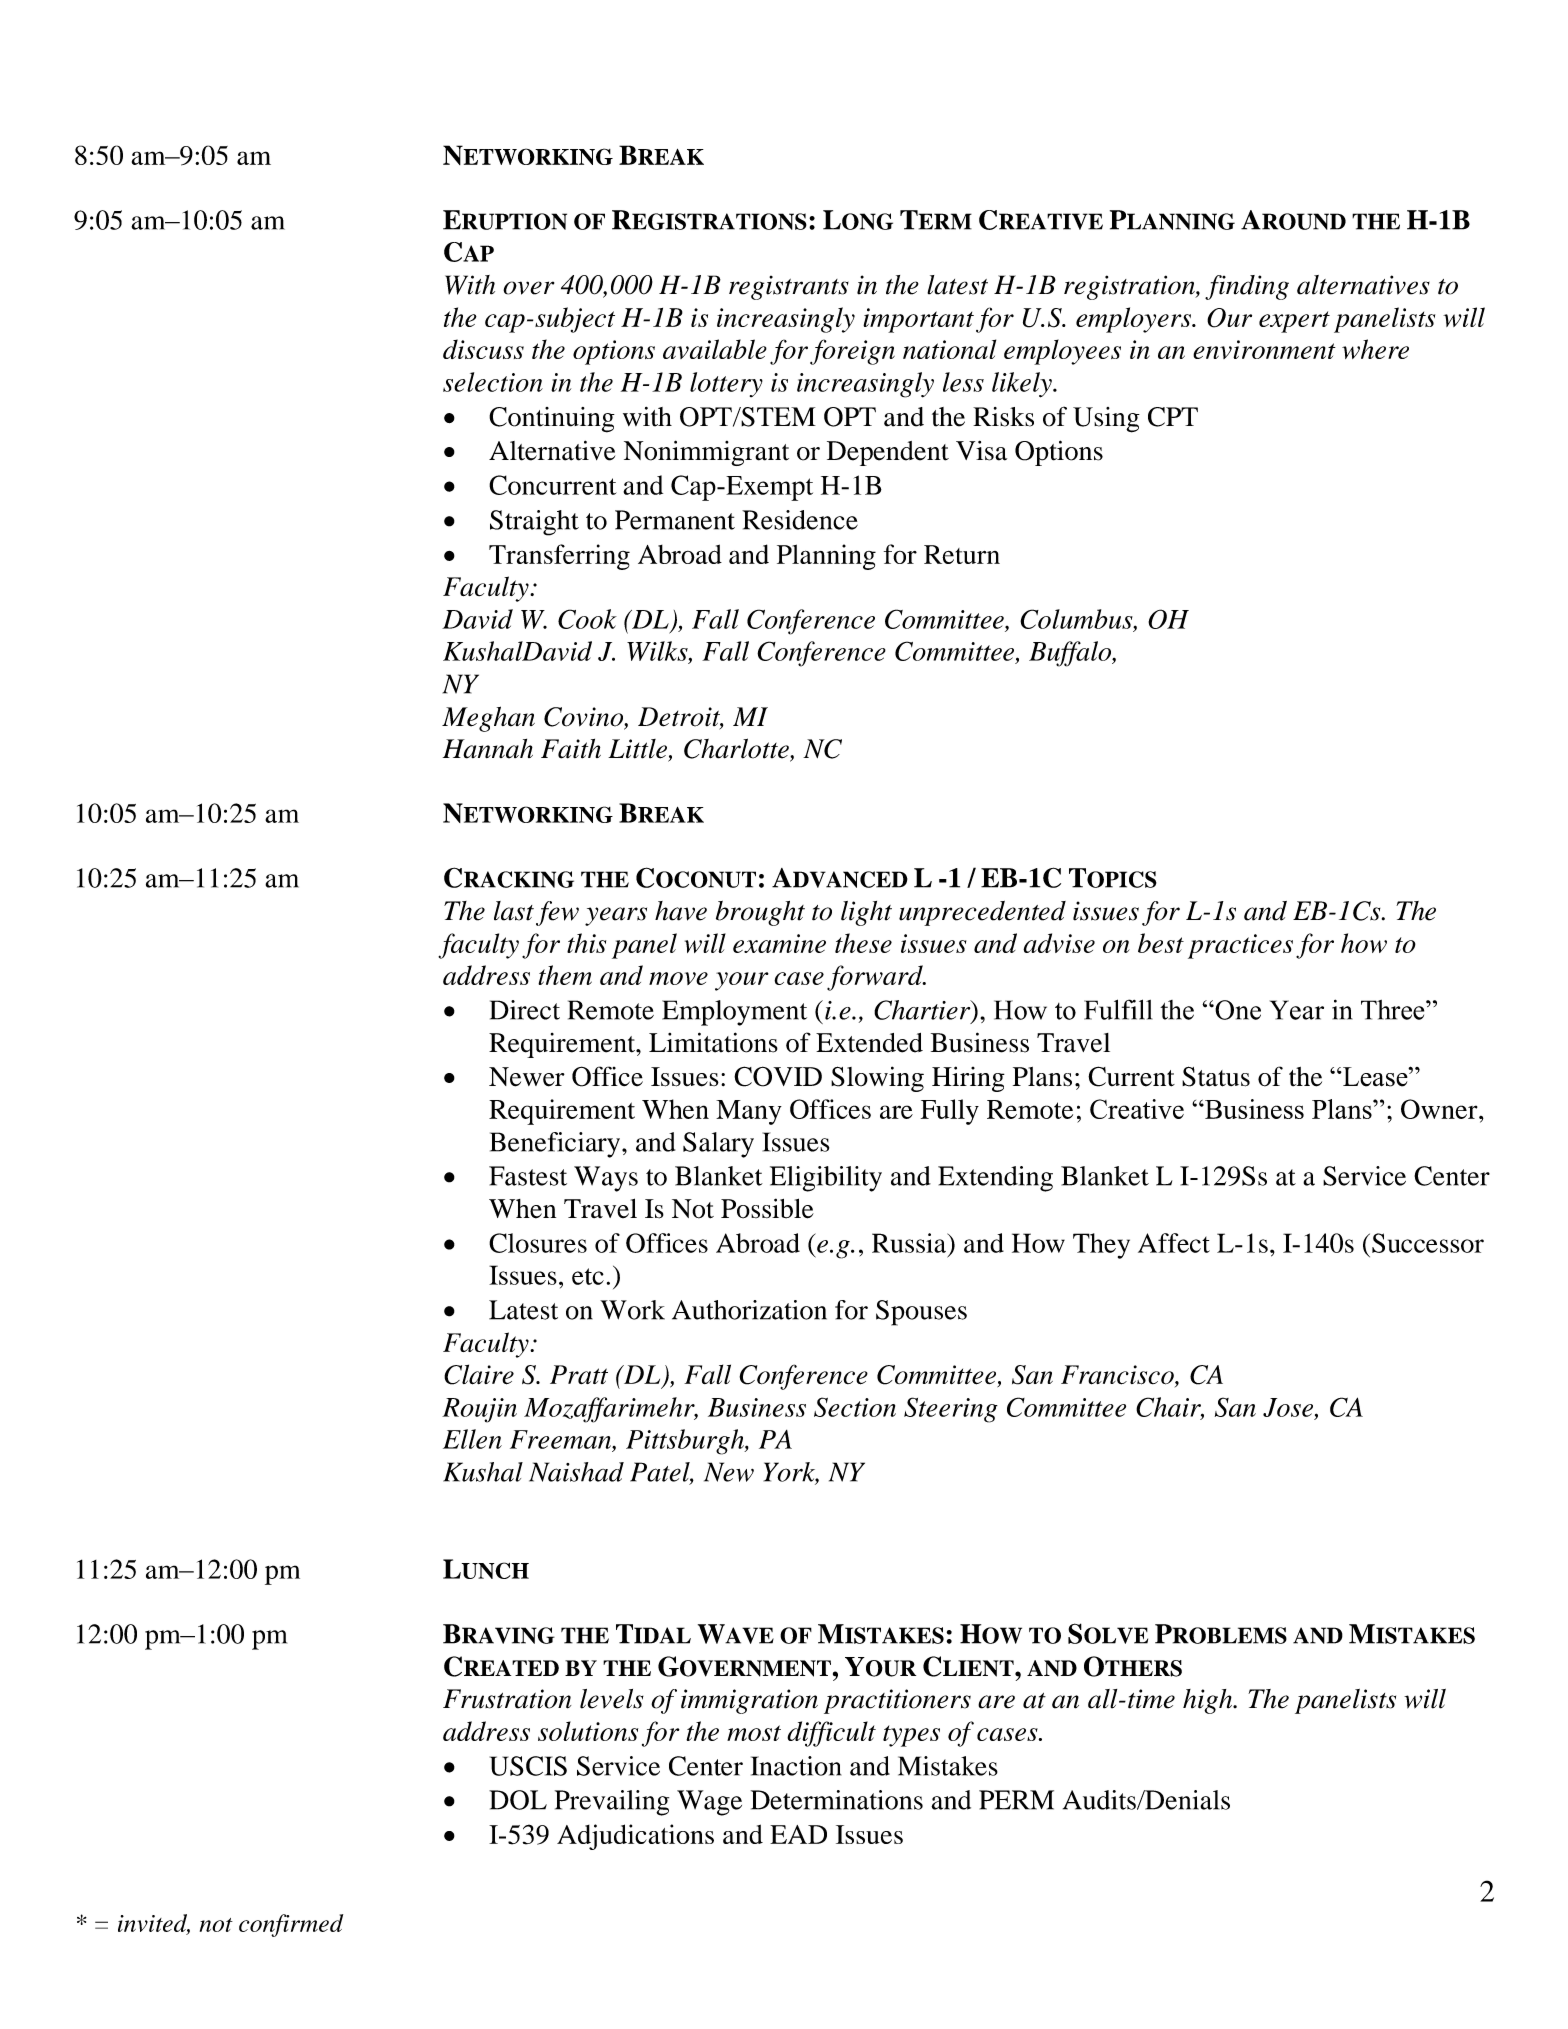 The image size is (1568, 2029). Describe the element at coordinates (798, 1834) in the page. I see `EAD` at that location.
